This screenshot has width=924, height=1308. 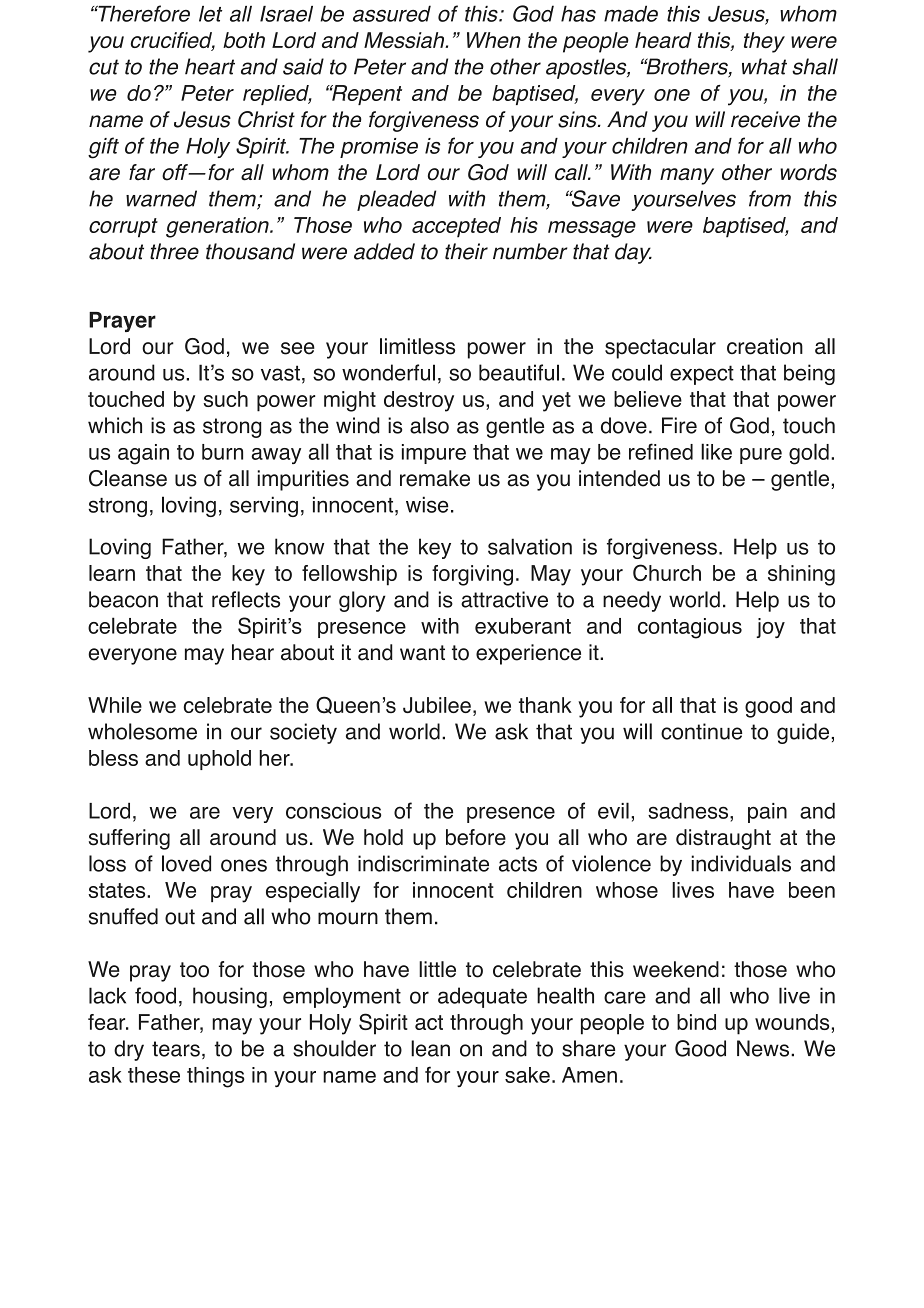 I want to click on Jubilee, so click(x=437, y=705).
